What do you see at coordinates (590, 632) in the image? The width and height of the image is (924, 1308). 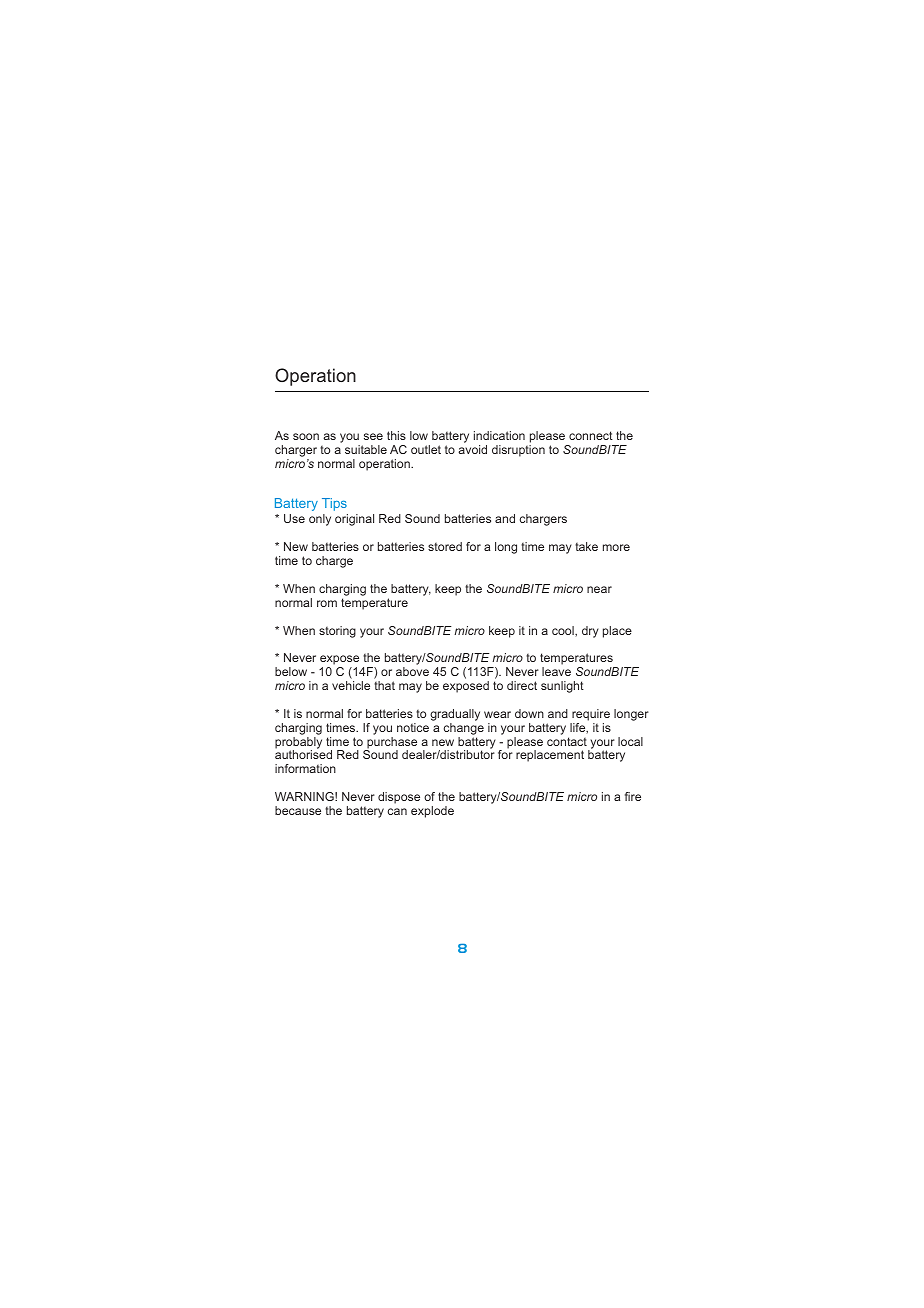 I see `dry` at bounding box center [590, 632].
